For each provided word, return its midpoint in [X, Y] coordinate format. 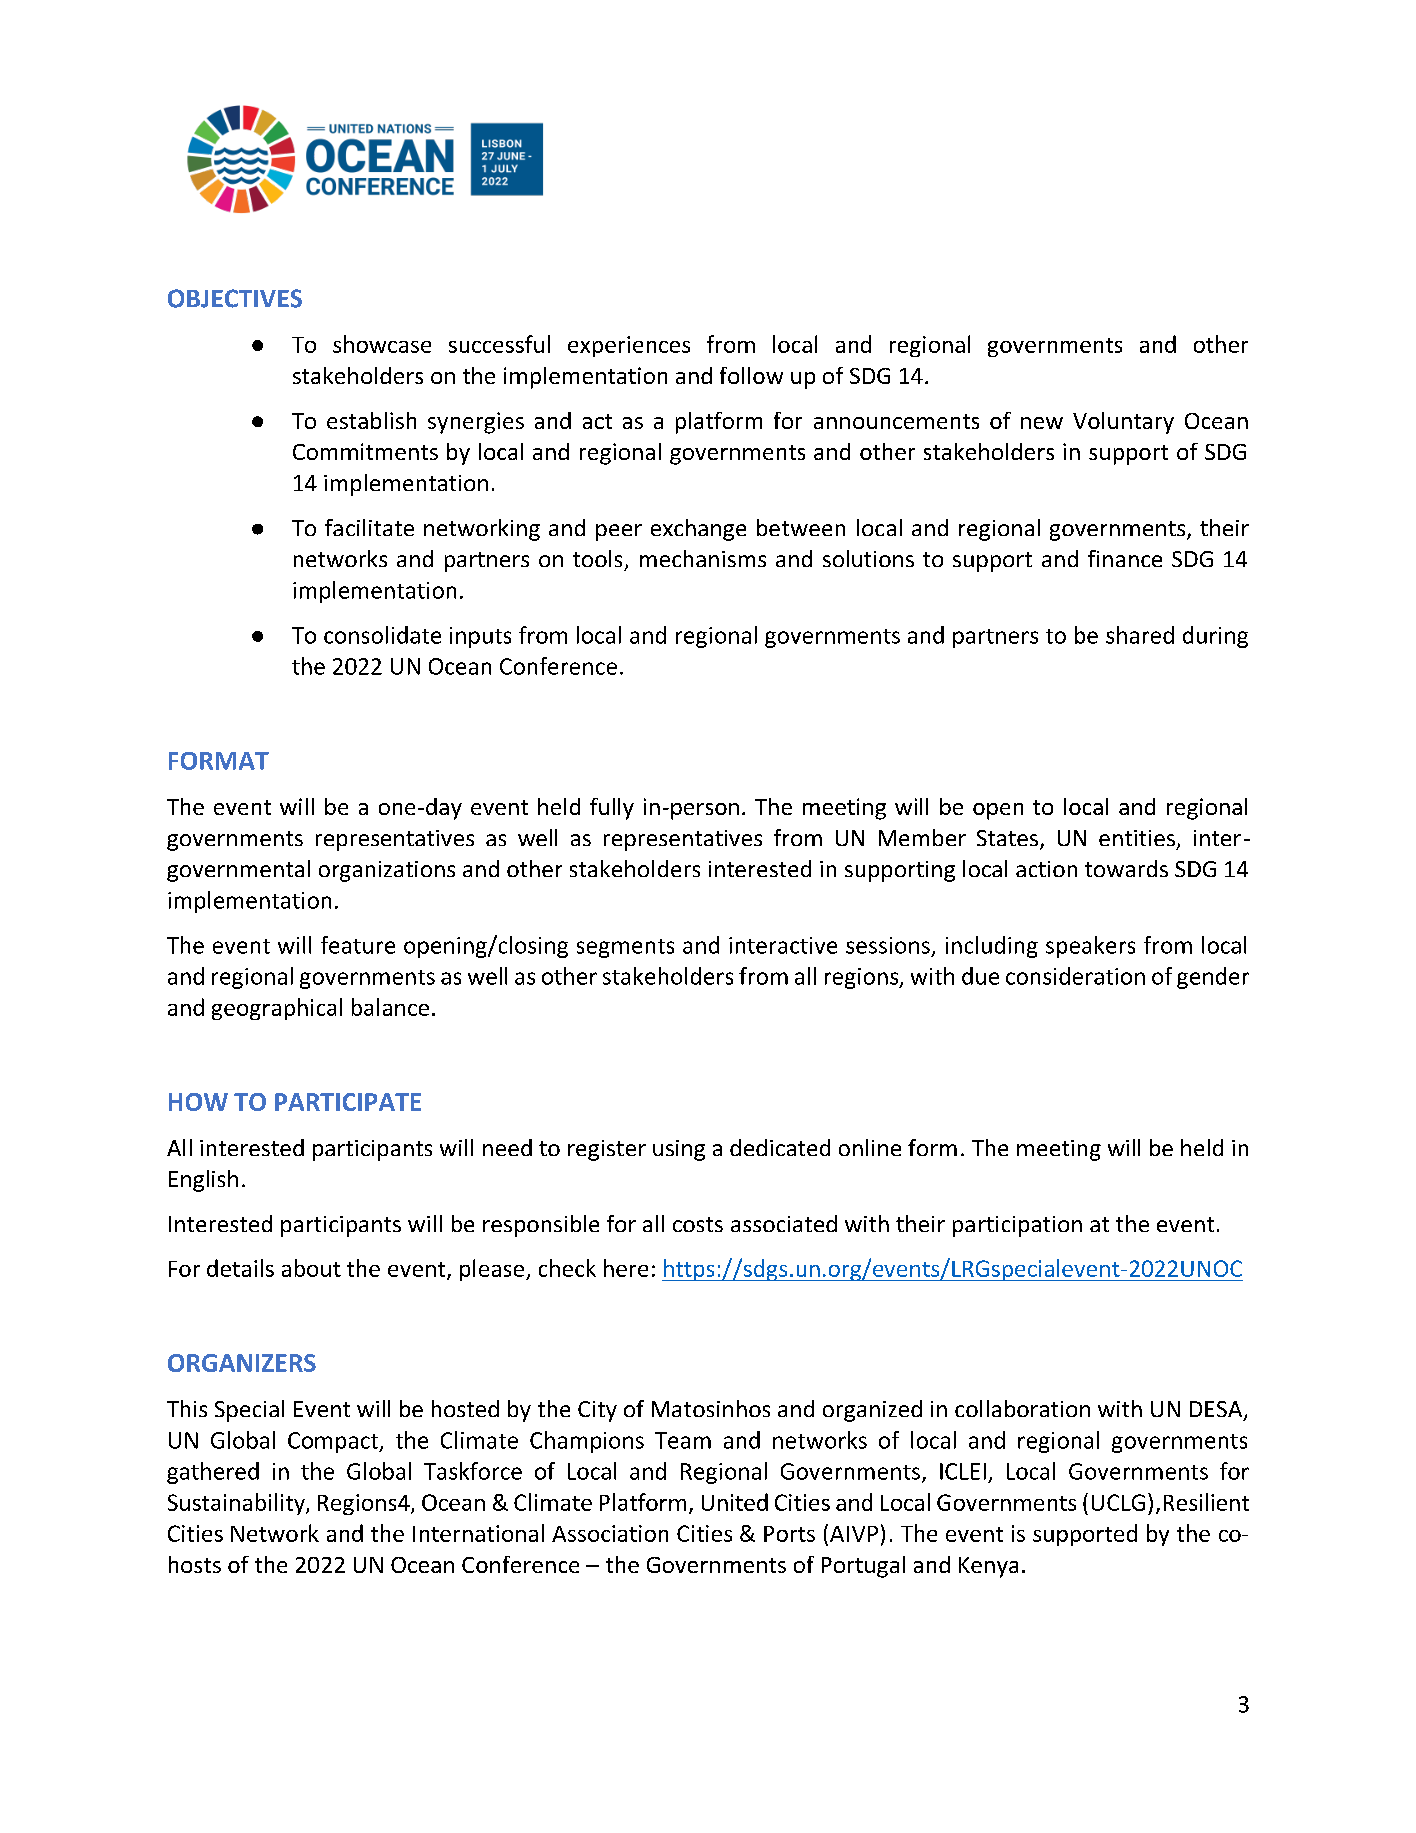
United [735, 1502]
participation [1017, 1226]
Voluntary [1123, 423]
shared [1140, 635]
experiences [629, 346]
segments [625, 948]
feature [358, 945]
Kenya [988, 1567]
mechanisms [703, 558]
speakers [1090, 947]
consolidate [382, 635]
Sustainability [237, 1504]
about [311, 1268]
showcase [382, 344]
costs [698, 1224]
